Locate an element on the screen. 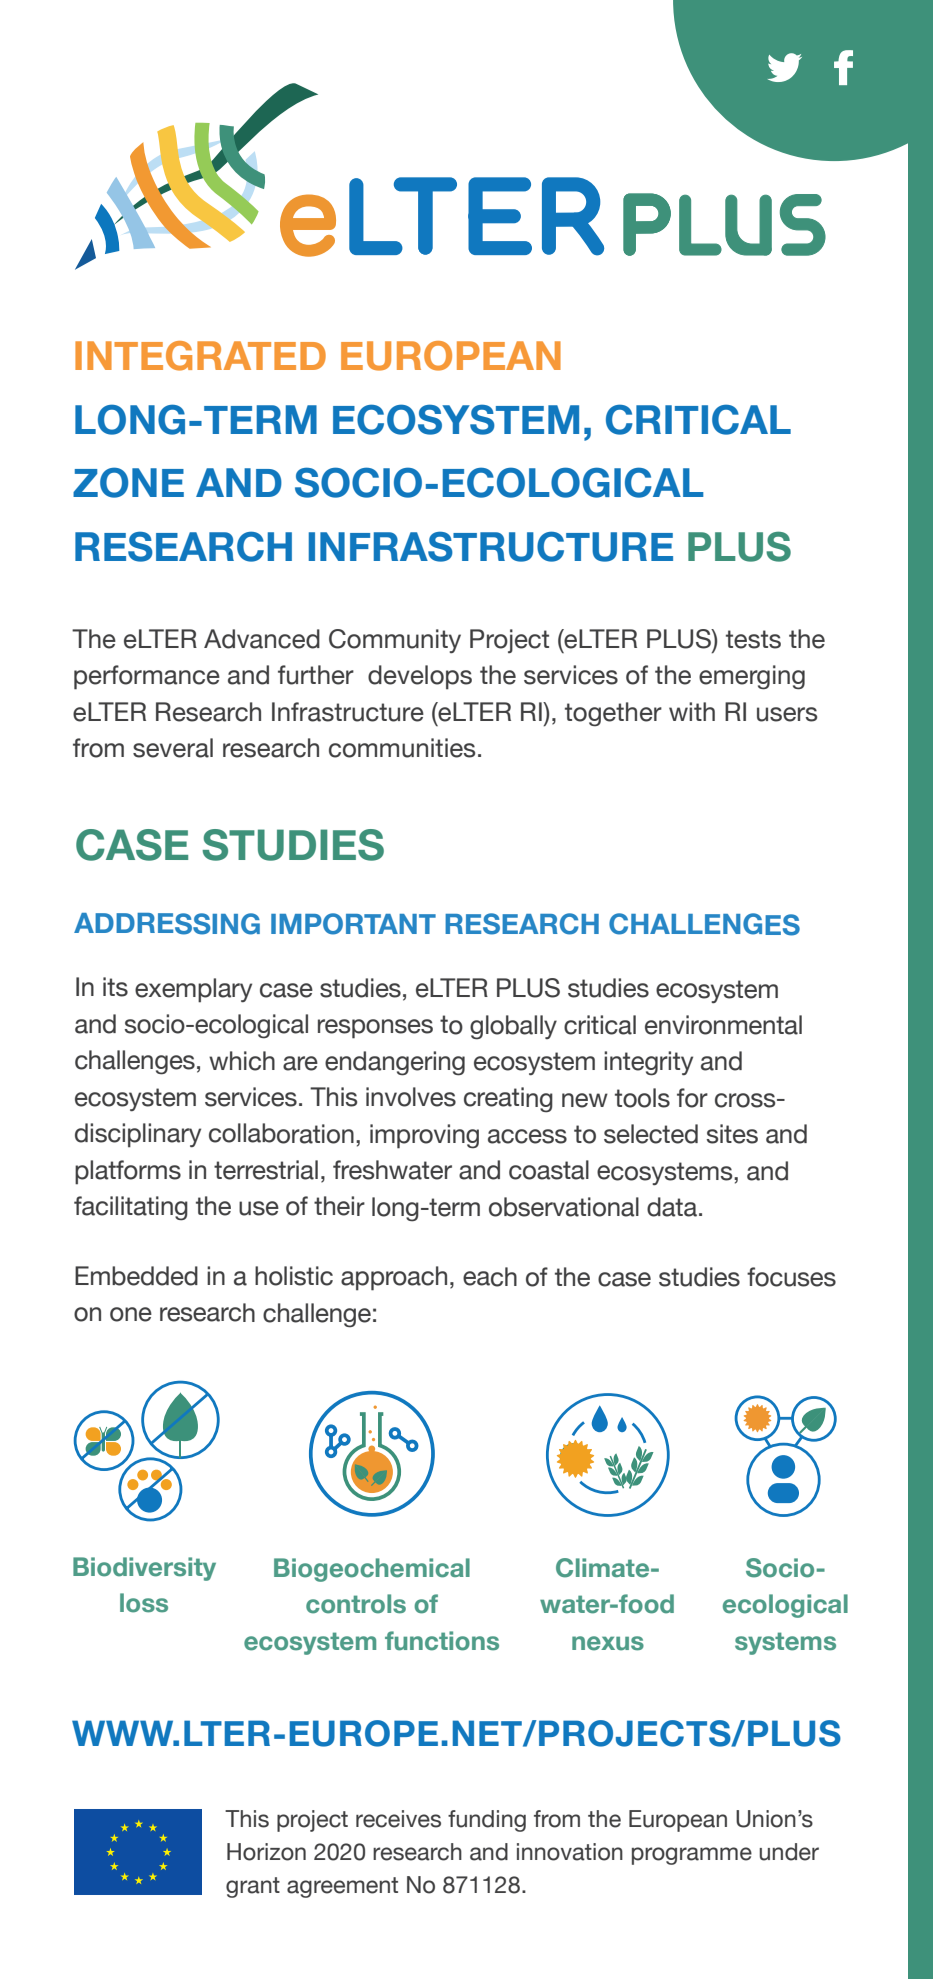  with is located at coordinates (692, 711).
